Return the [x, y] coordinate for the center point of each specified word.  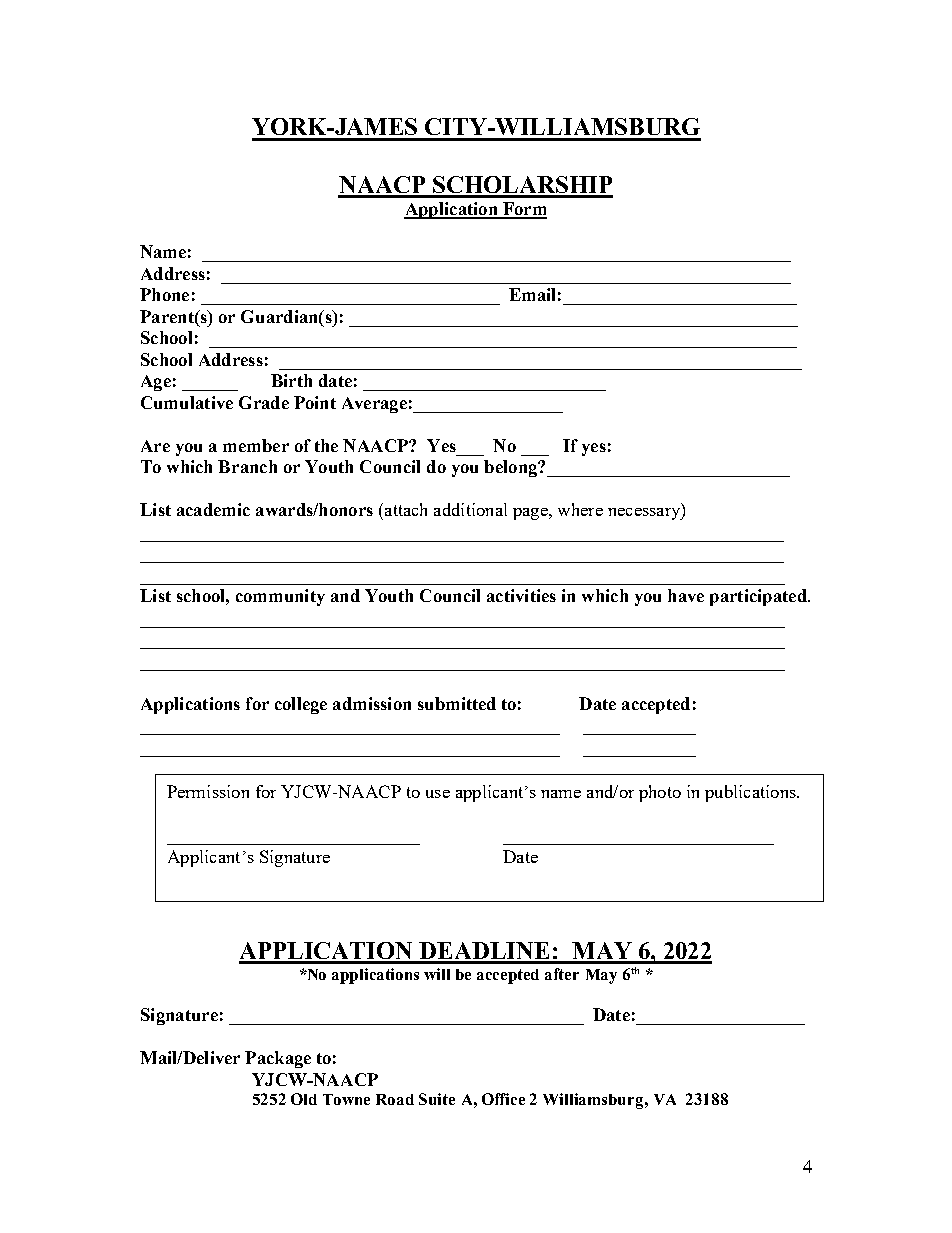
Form [524, 210]
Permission [208, 791]
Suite [437, 1099]
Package [278, 1059]
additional [470, 509]
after [562, 974]
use [438, 794]
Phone [164, 294]
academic [213, 509]
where [580, 509]
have [686, 595]
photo [660, 793]
